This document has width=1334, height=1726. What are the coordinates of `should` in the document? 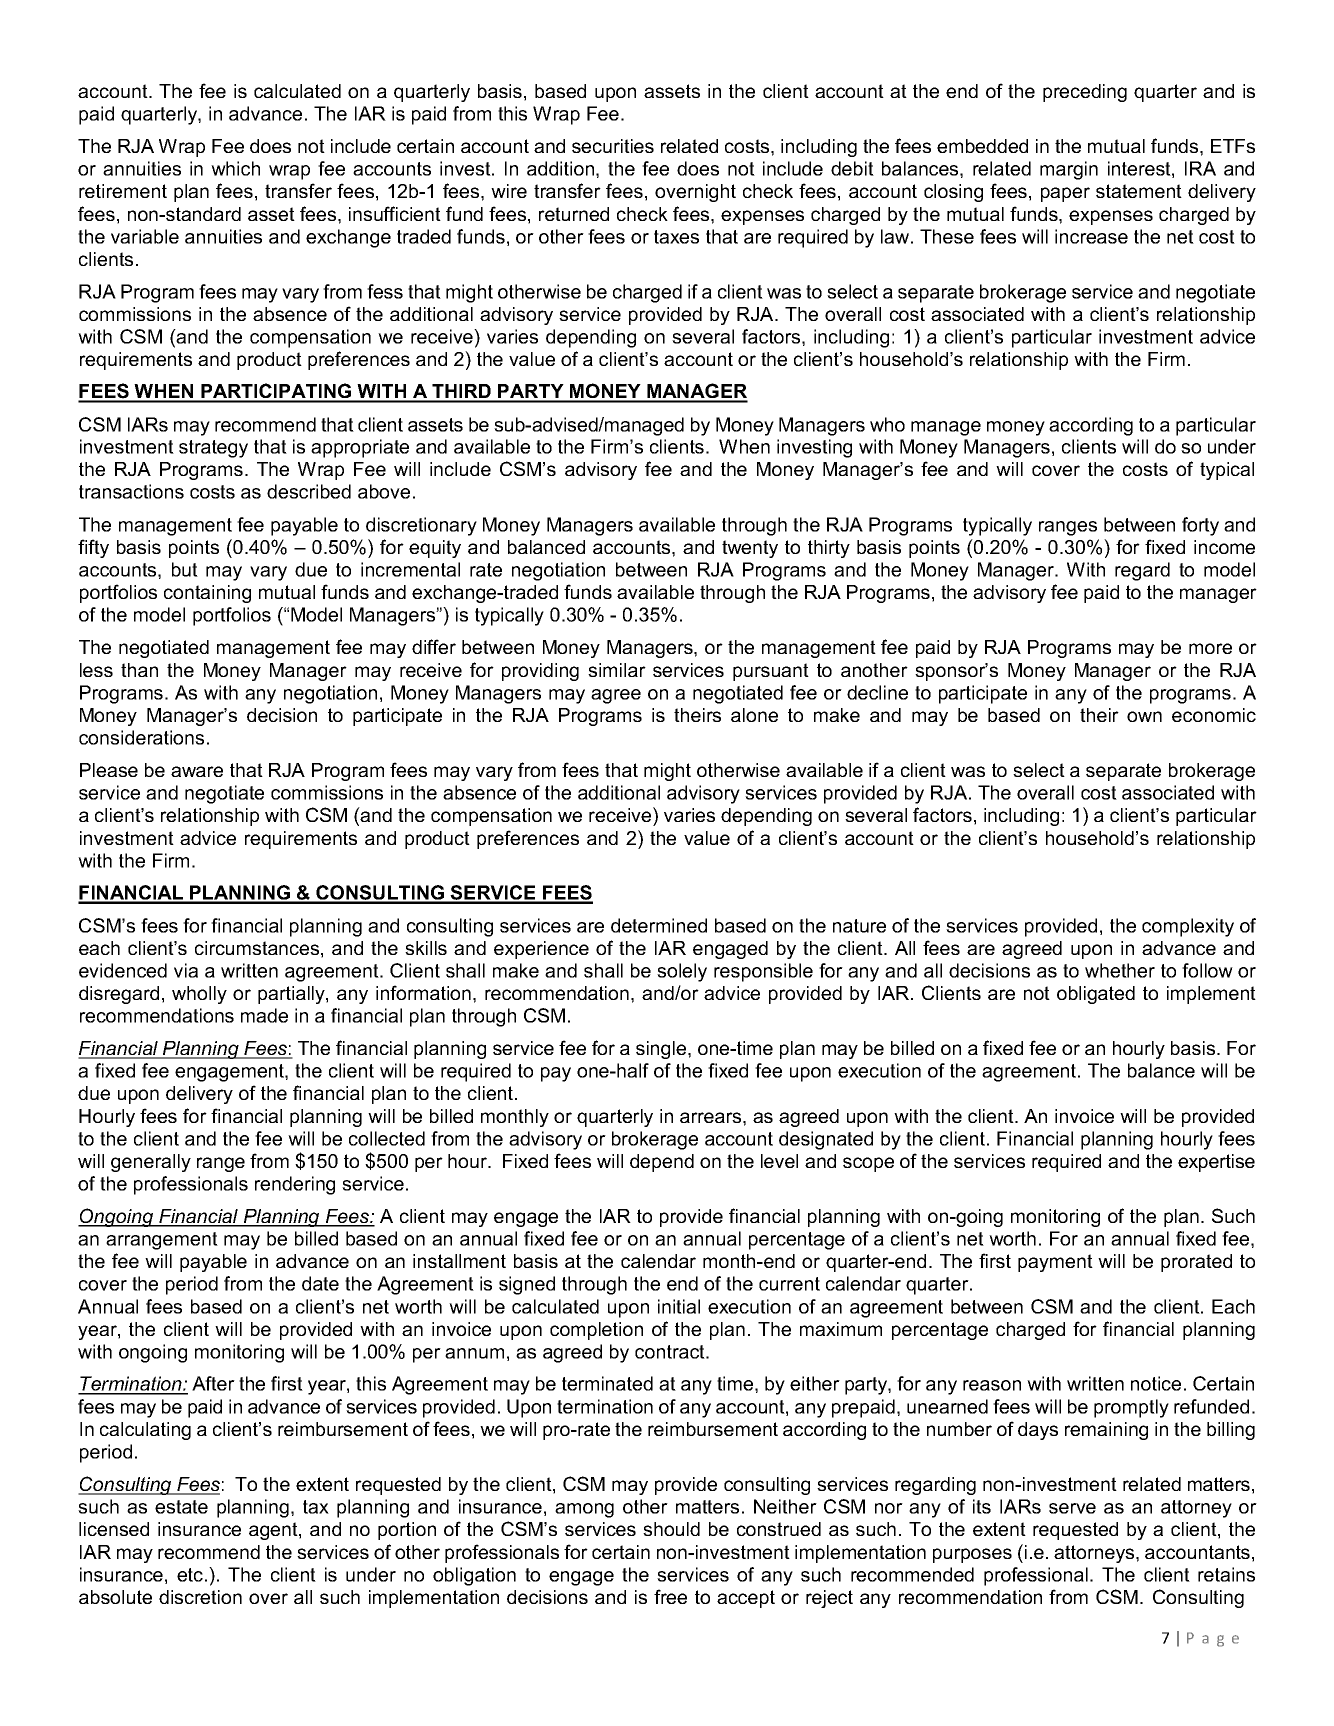 It's located at (671, 1529).
